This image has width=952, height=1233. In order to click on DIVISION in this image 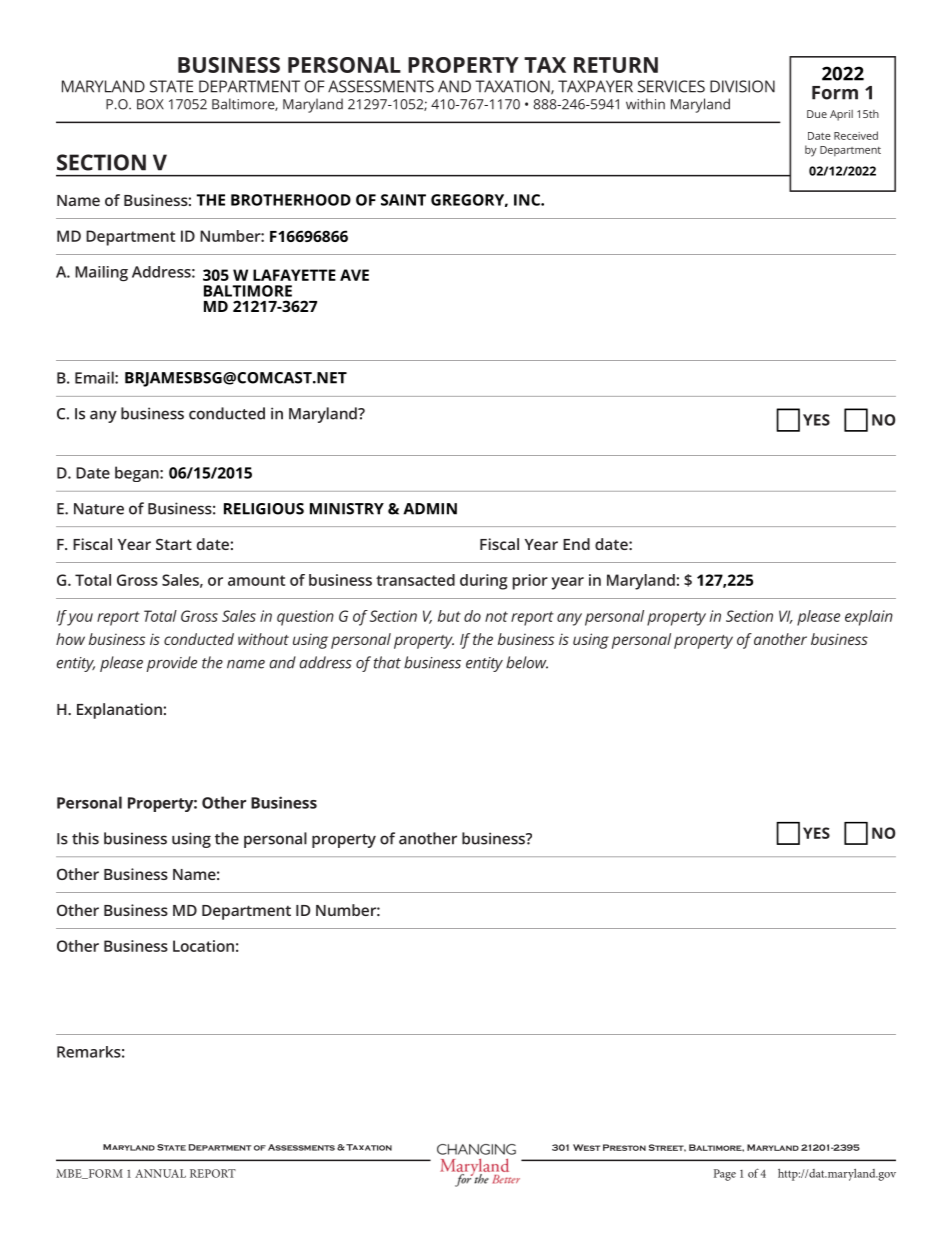, I will do `click(742, 86)`.
